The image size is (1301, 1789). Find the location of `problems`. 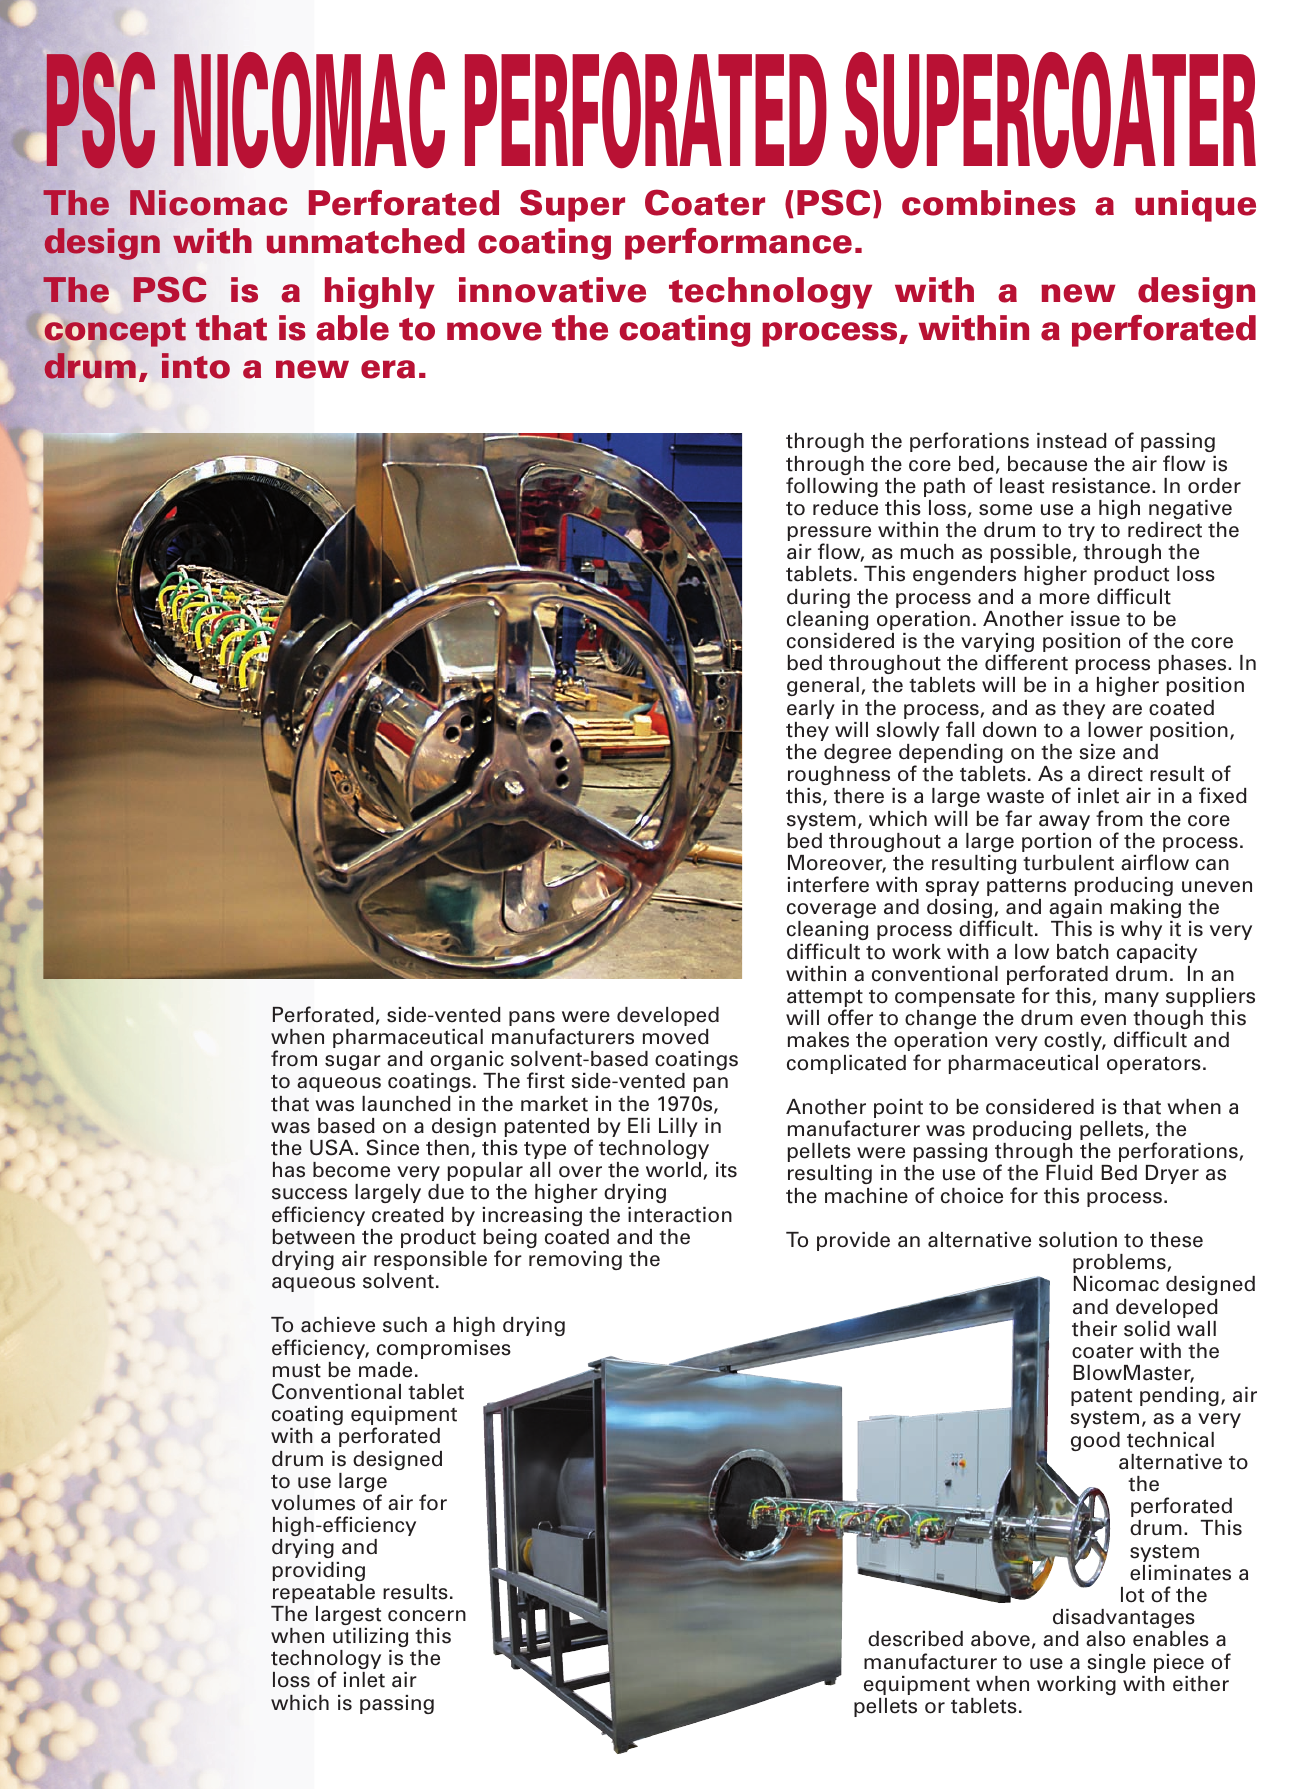

problems is located at coordinates (1120, 1263).
